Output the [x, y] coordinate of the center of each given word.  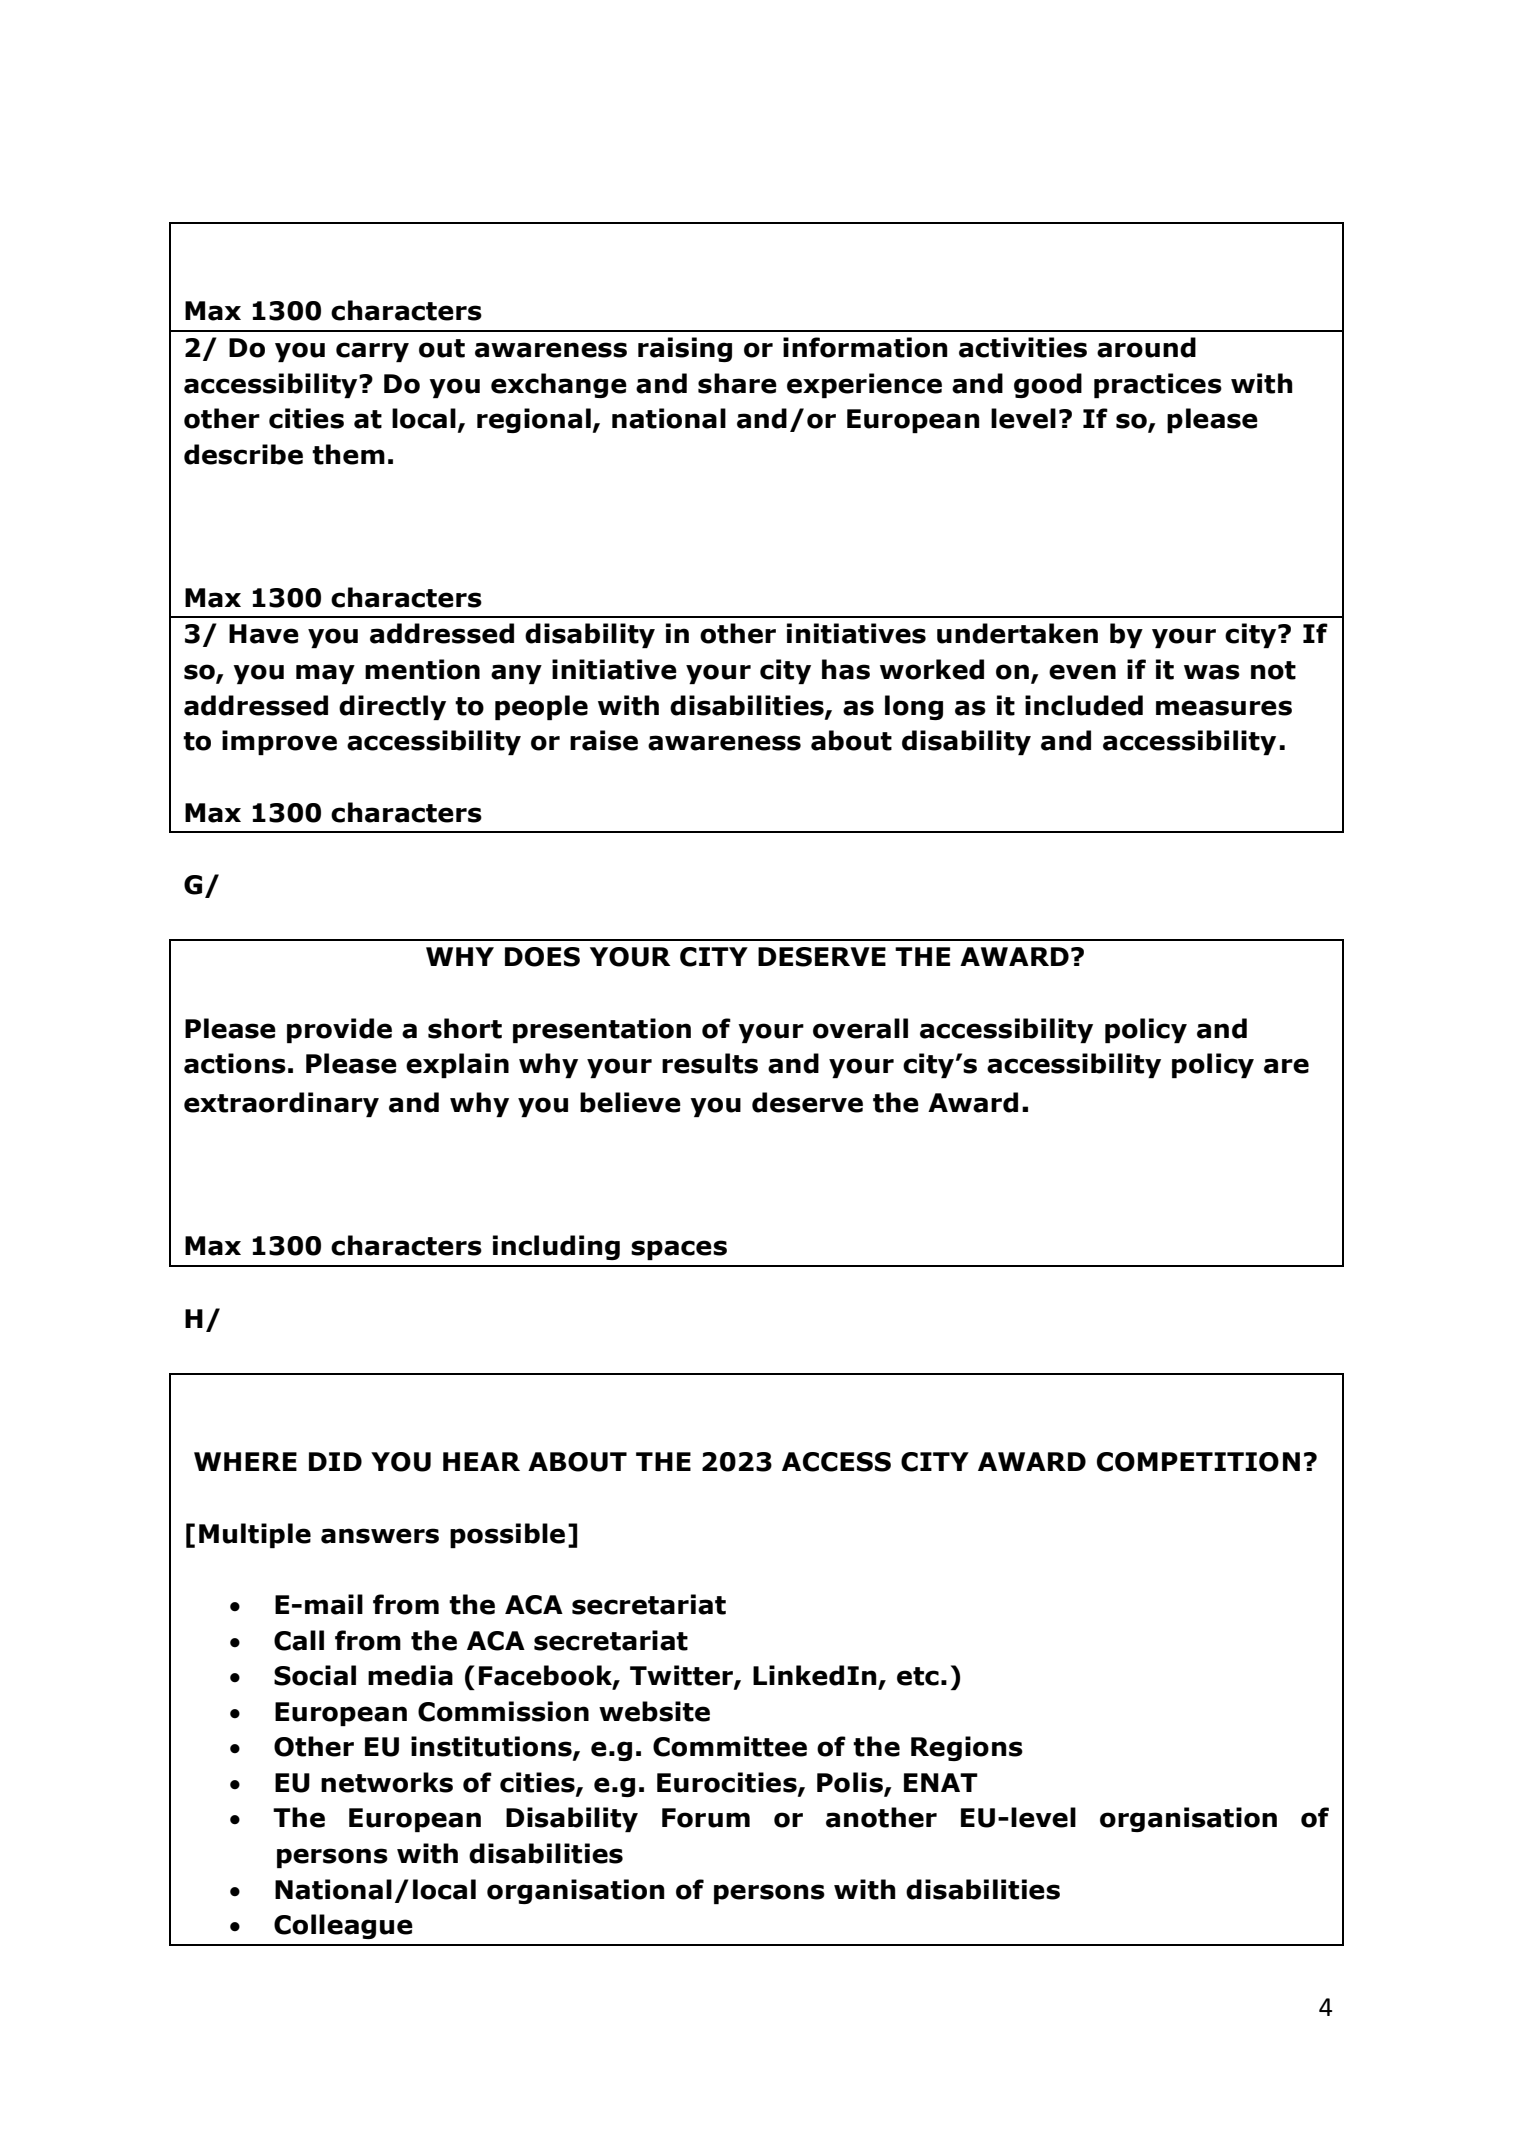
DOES [542, 957]
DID [335, 1461]
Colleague [343, 1926]
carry [372, 352]
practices [1158, 385]
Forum [706, 1818]
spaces [679, 1250]
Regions [967, 1748]
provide [339, 1030]
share [737, 383]
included [1084, 705]
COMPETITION [1198, 1462]
